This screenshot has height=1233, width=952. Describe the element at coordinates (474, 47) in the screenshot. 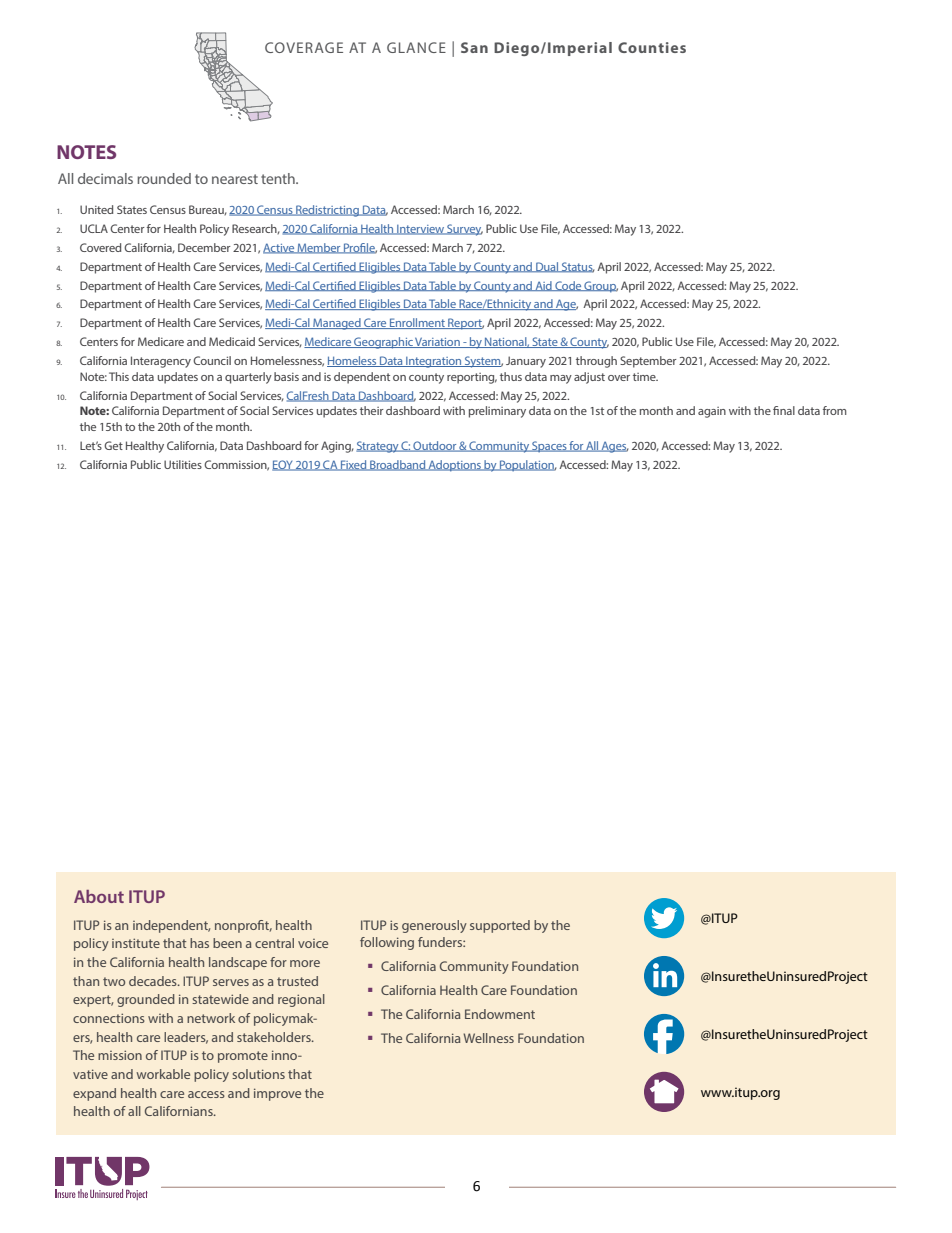

I see `San` at that location.
